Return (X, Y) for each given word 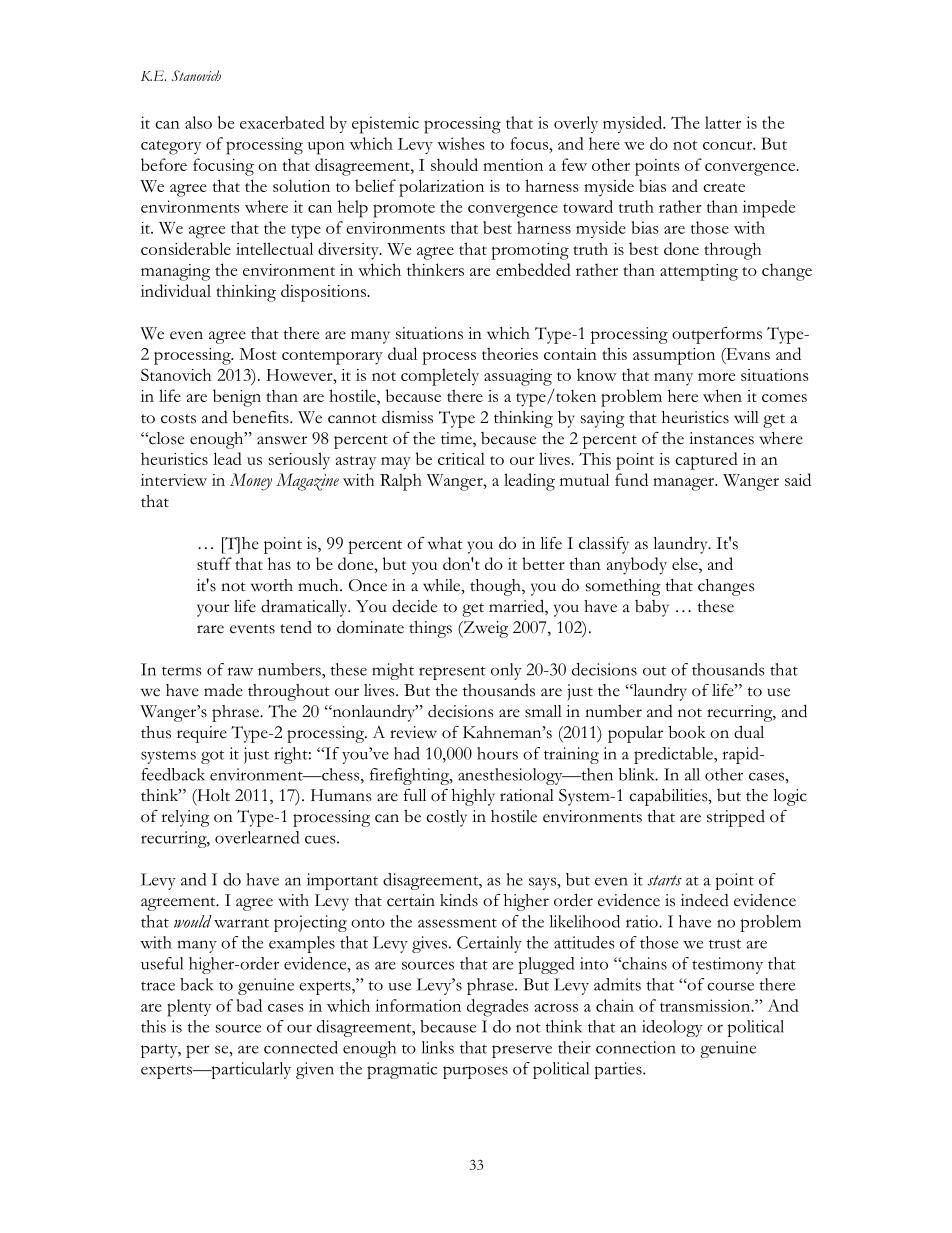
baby (652, 608)
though (496, 587)
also (198, 122)
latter (723, 122)
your (213, 610)
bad (249, 1005)
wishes (461, 143)
